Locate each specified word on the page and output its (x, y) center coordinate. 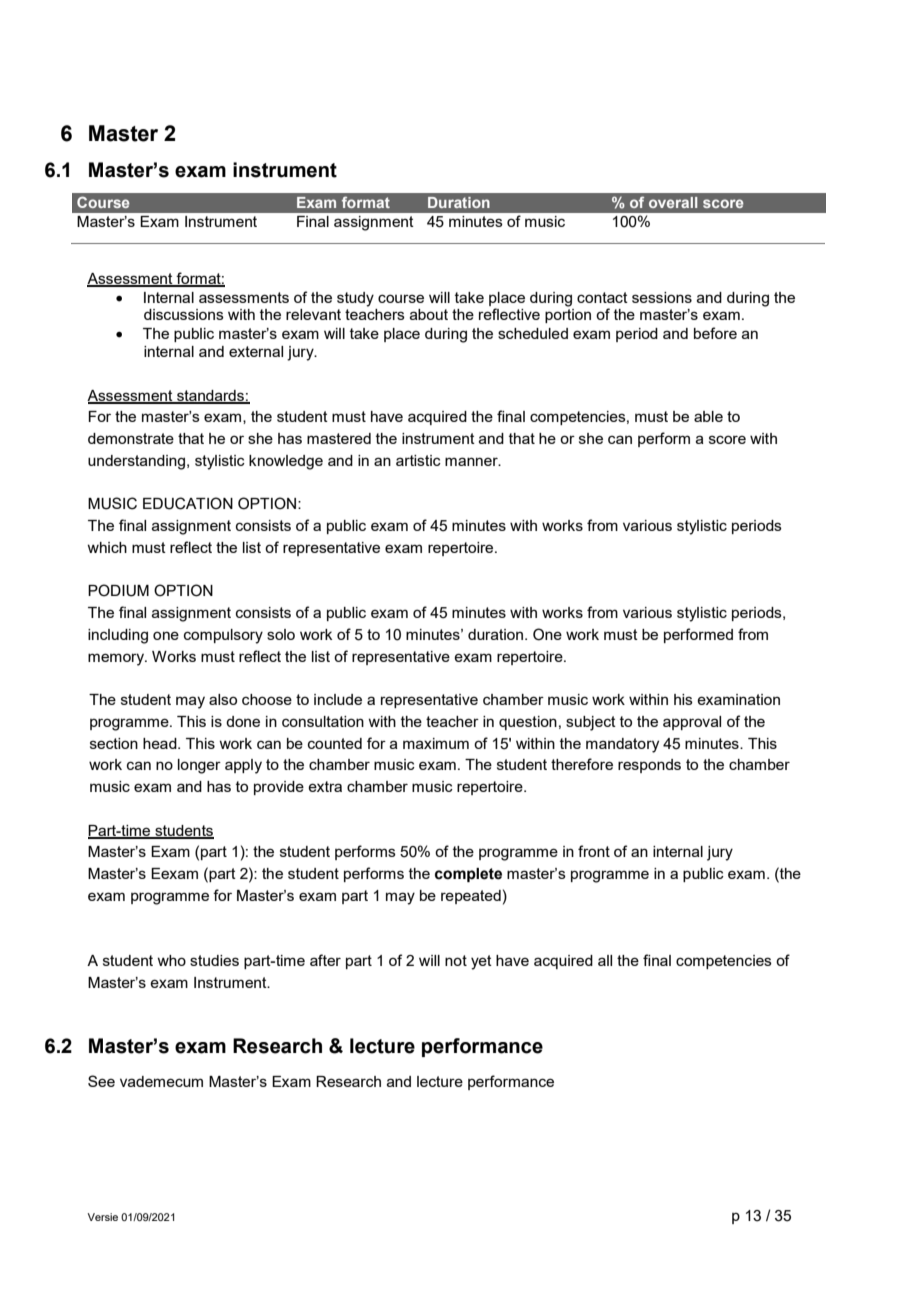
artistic (418, 460)
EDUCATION (188, 503)
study (355, 299)
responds (649, 766)
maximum (436, 743)
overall (673, 202)
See (101, 1081)
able (708, 416)
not (456, 960)
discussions (184, 314)
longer (199, 766)
